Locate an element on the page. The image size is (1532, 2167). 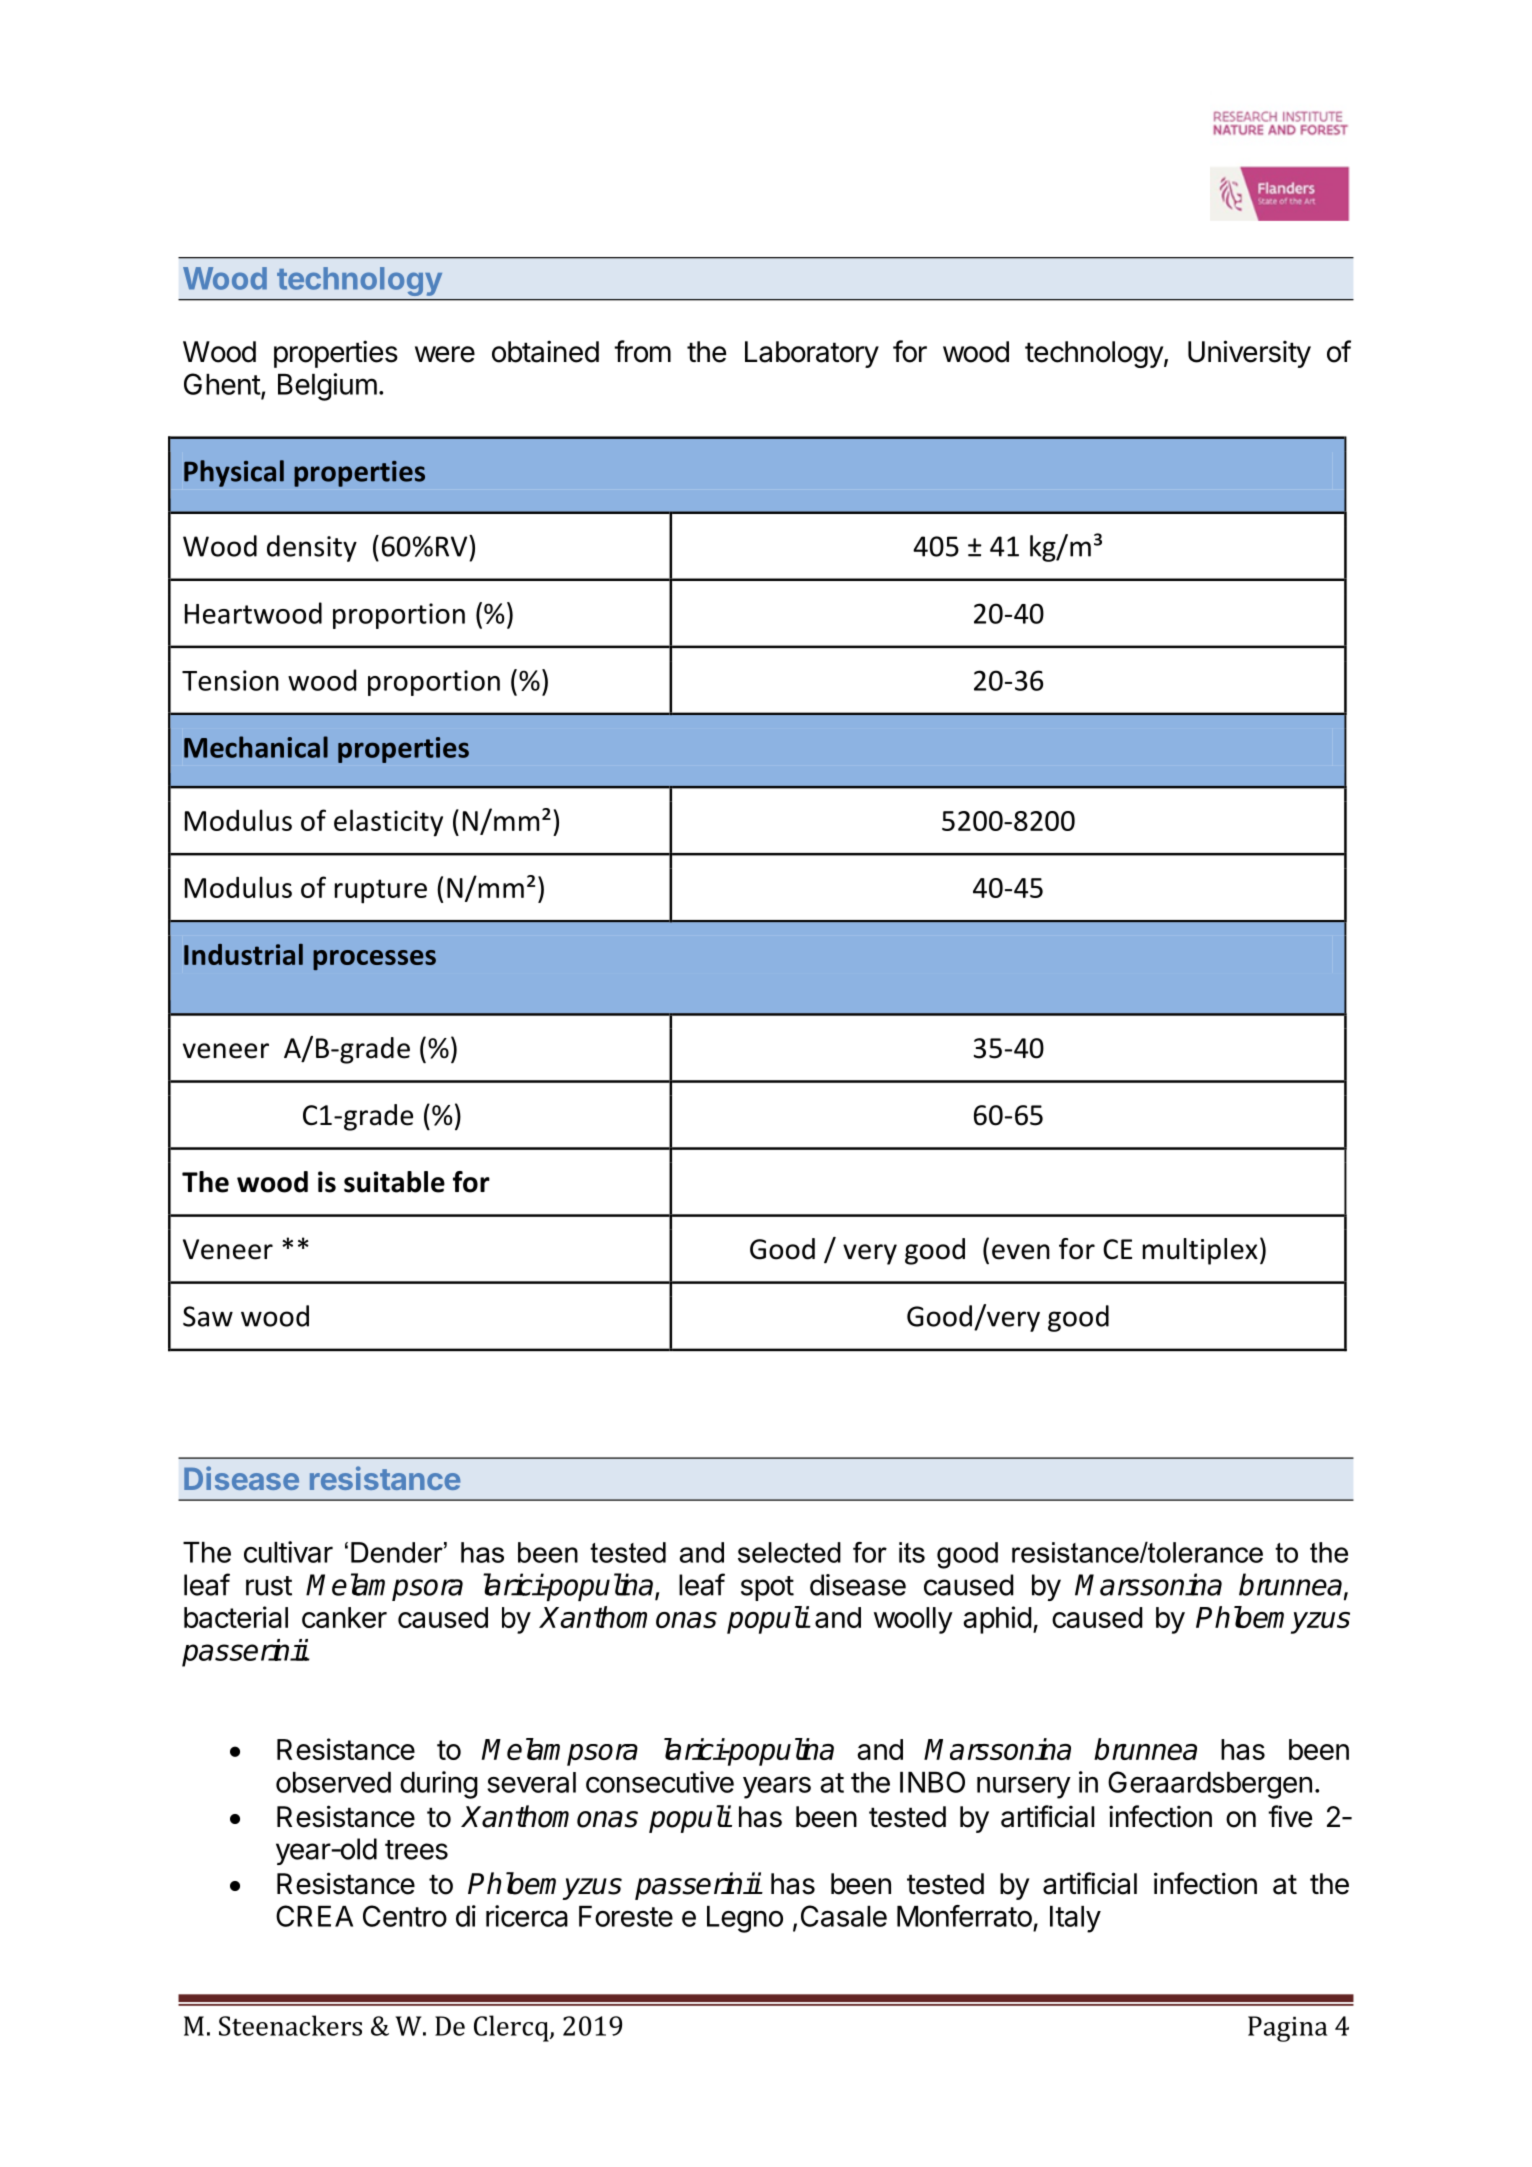
aphid is located at coordinates (997, 1620).
